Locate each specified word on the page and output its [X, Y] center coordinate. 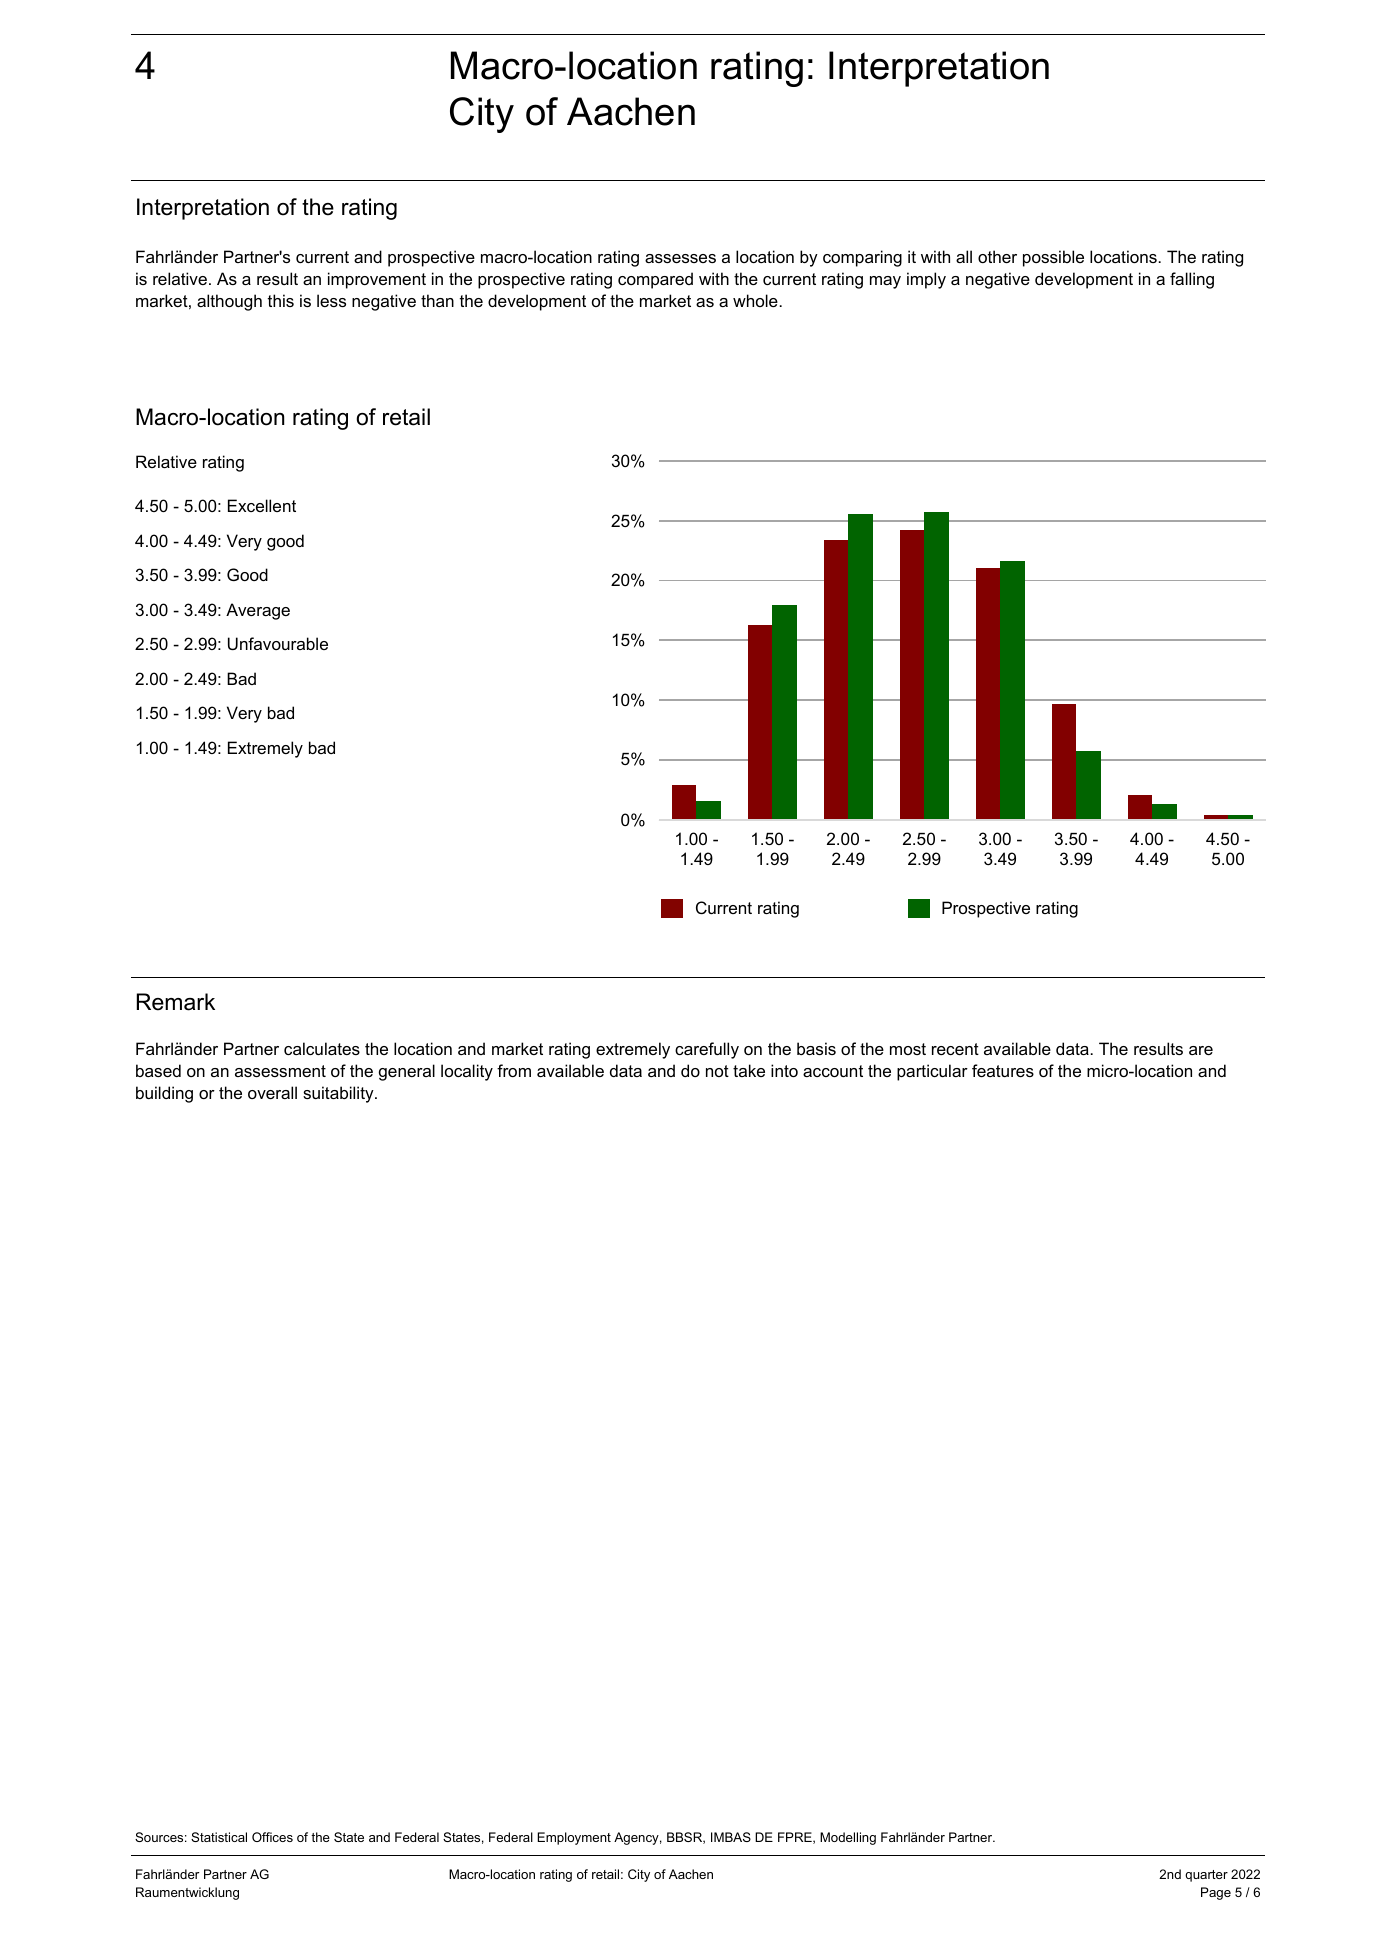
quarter [1206, 1876]
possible [1053, 258]
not [717, 1071]
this [281, 300]
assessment [280, 1071]
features [1003, 1070]
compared [655, 280]
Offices [272, 1837]
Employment [574, 1838]
